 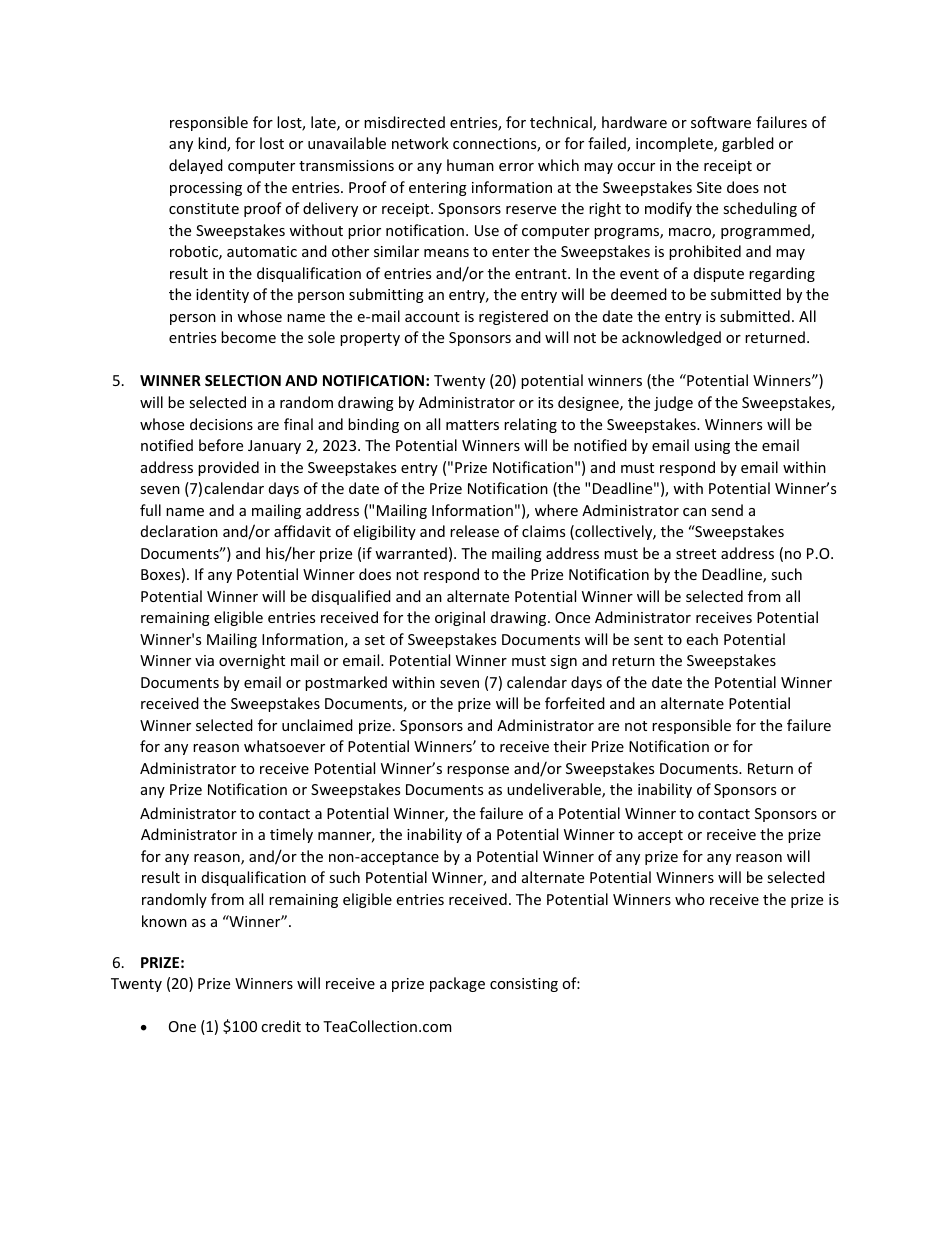 I want to click on their, so click(x=570, y=746).
